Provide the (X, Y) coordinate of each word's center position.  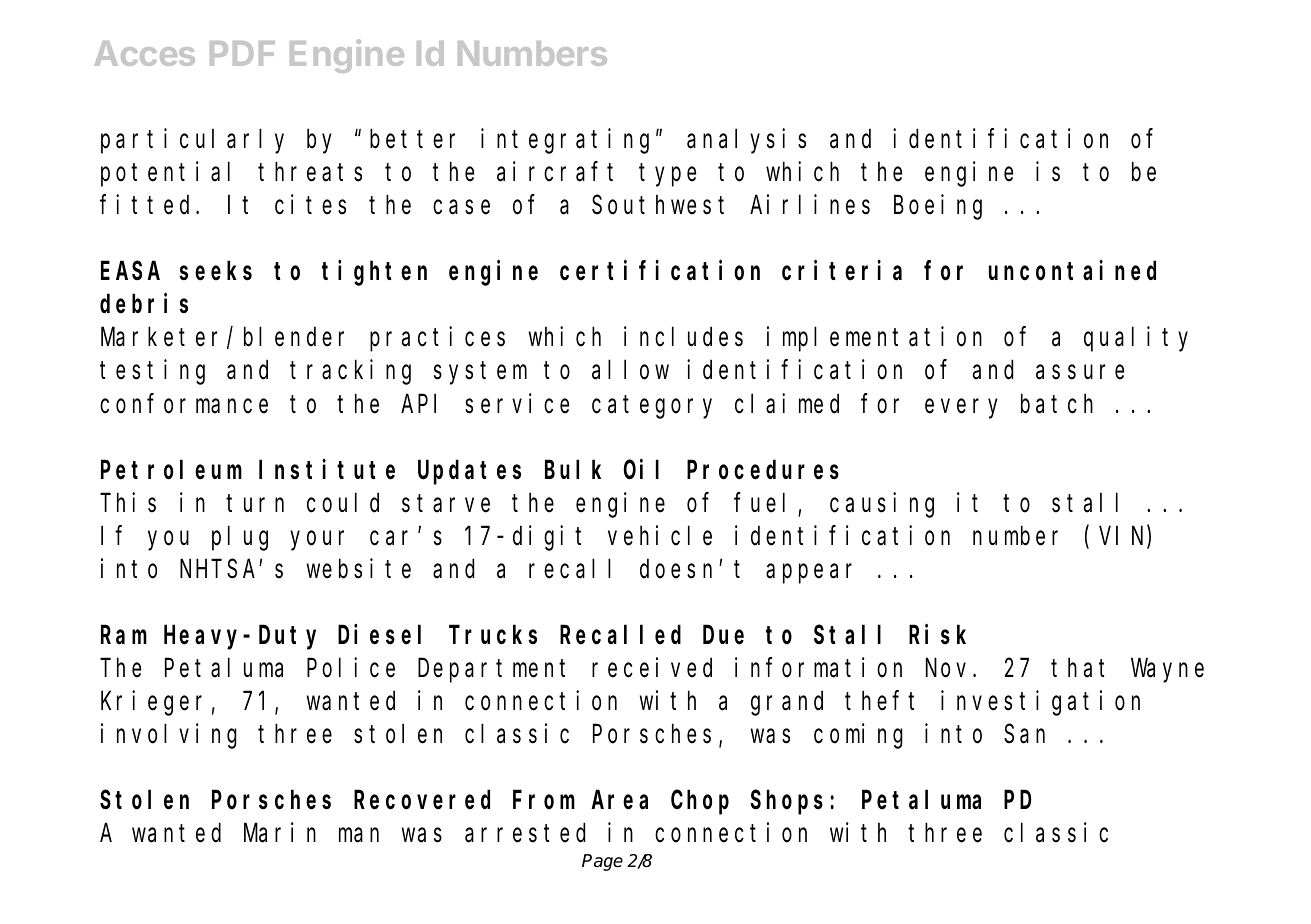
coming (858, 736)
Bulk (573, 469)
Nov (950, 669)
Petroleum (171, 470)
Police (351, 667)
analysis (746, 141)
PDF (242, 53)
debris (144, 304)
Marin (280, 833)
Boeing (938, 207)
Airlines (810, 205)
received (652, 667)
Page (602, 862)
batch (1057, 404)
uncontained (1072, 271)
